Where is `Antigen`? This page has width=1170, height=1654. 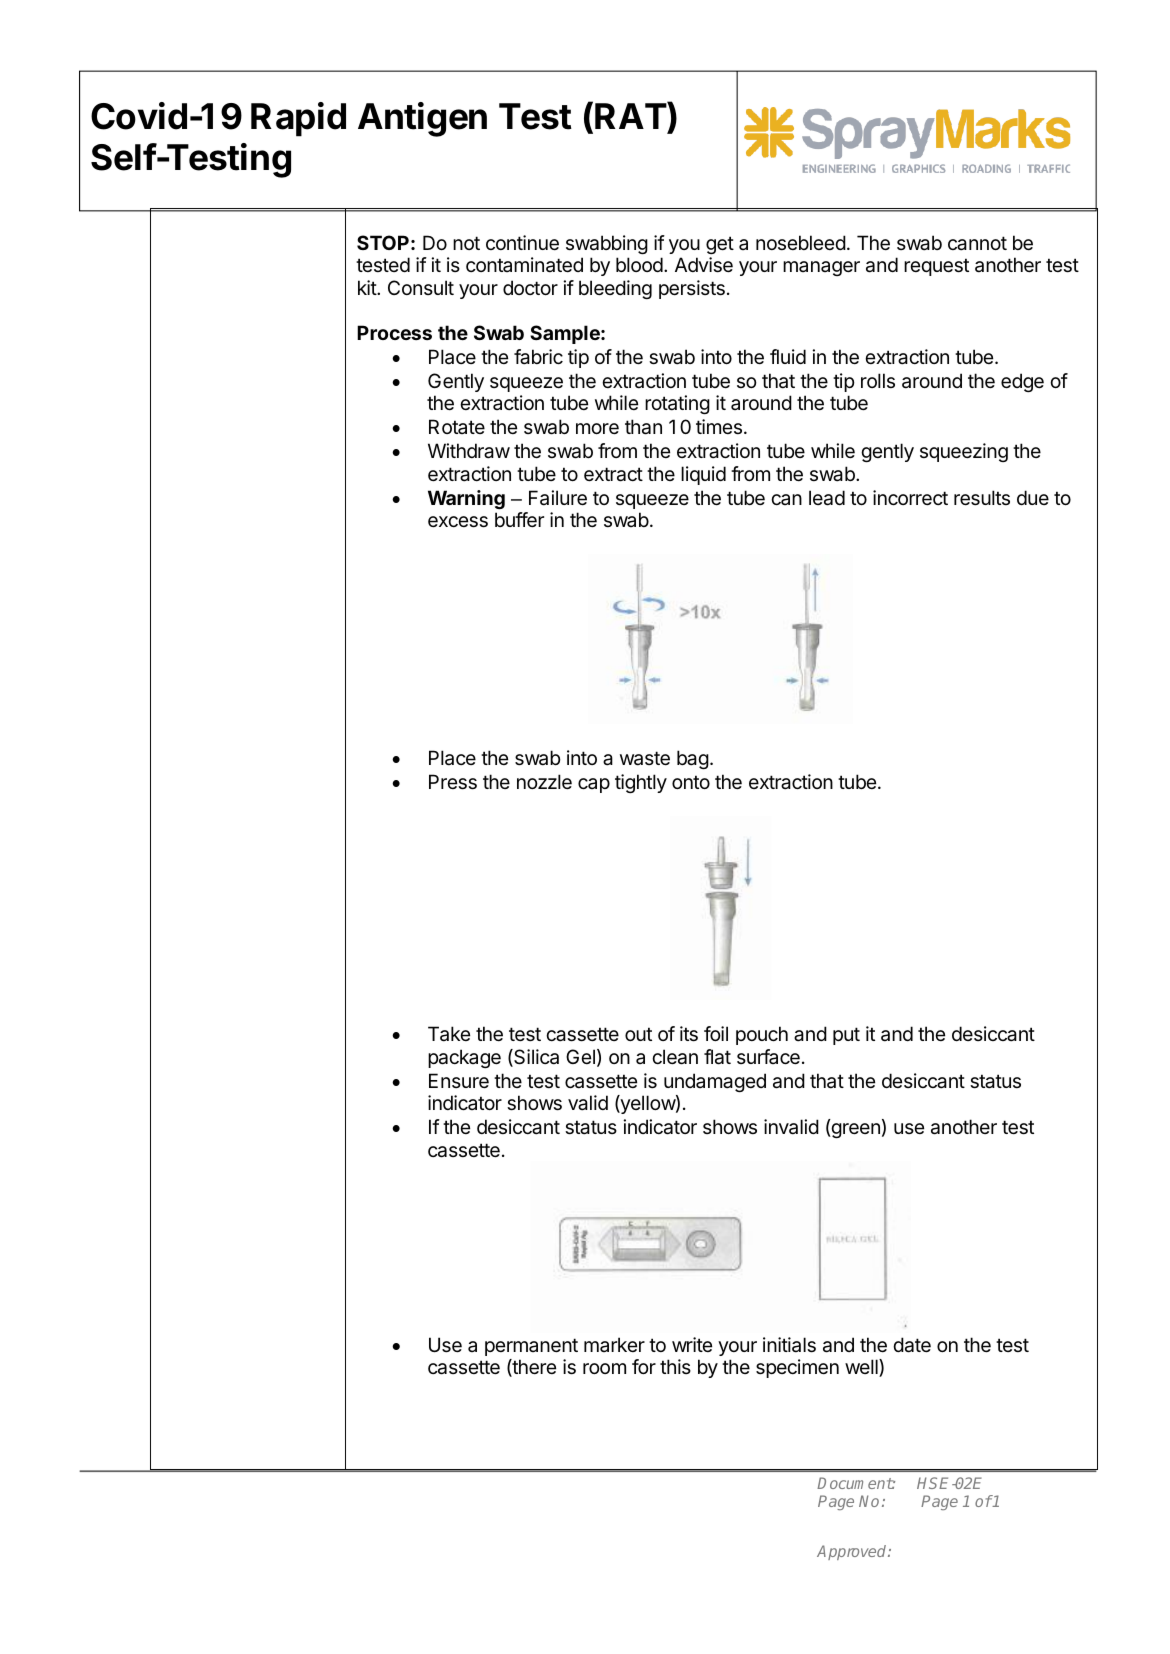 Antigen is located at coordinates (422, 119).
